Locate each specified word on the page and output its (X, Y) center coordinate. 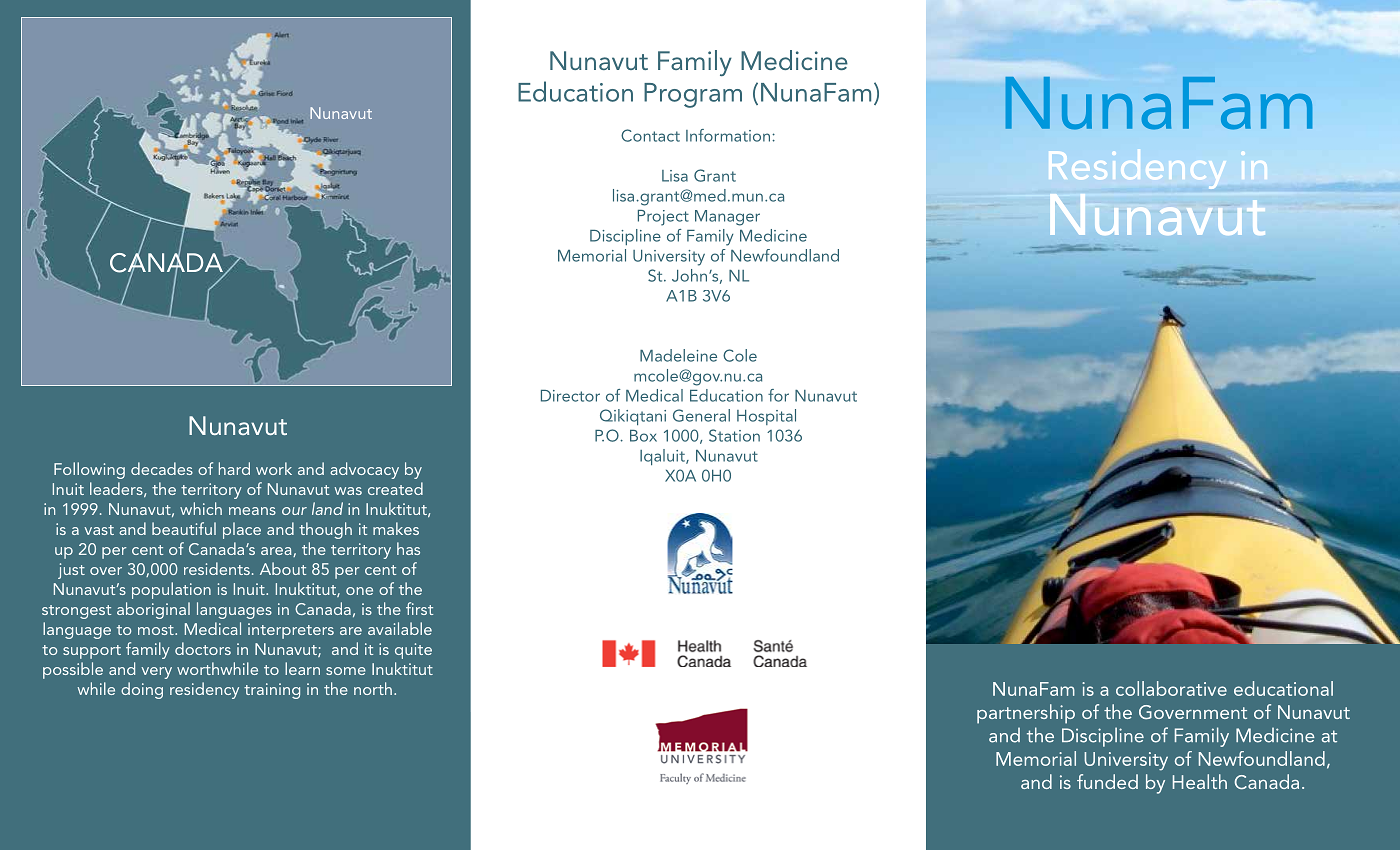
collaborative (1171, 688)
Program (693, 95)
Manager (727, 218)
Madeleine (678, 355)
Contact (650, 135)
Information (729, 135)
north (373, 688)
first (419, 608)
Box (643, 436)
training (272, 691)
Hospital (766, 417)
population (171, 590)
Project (663, 218)
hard (234, 468)
